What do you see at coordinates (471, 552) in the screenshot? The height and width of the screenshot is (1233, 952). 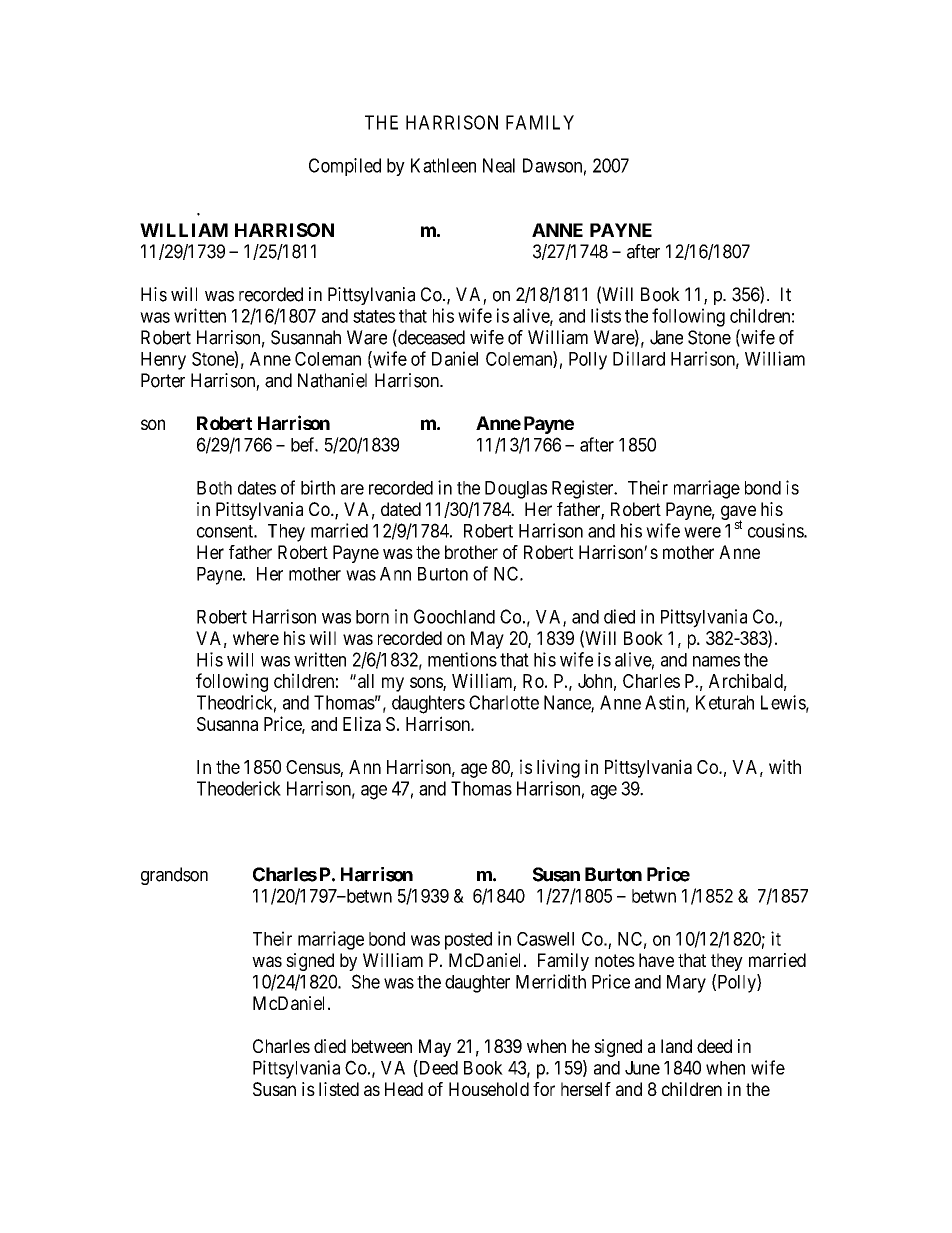 I see `brother` at bounding box center [471, 552].
